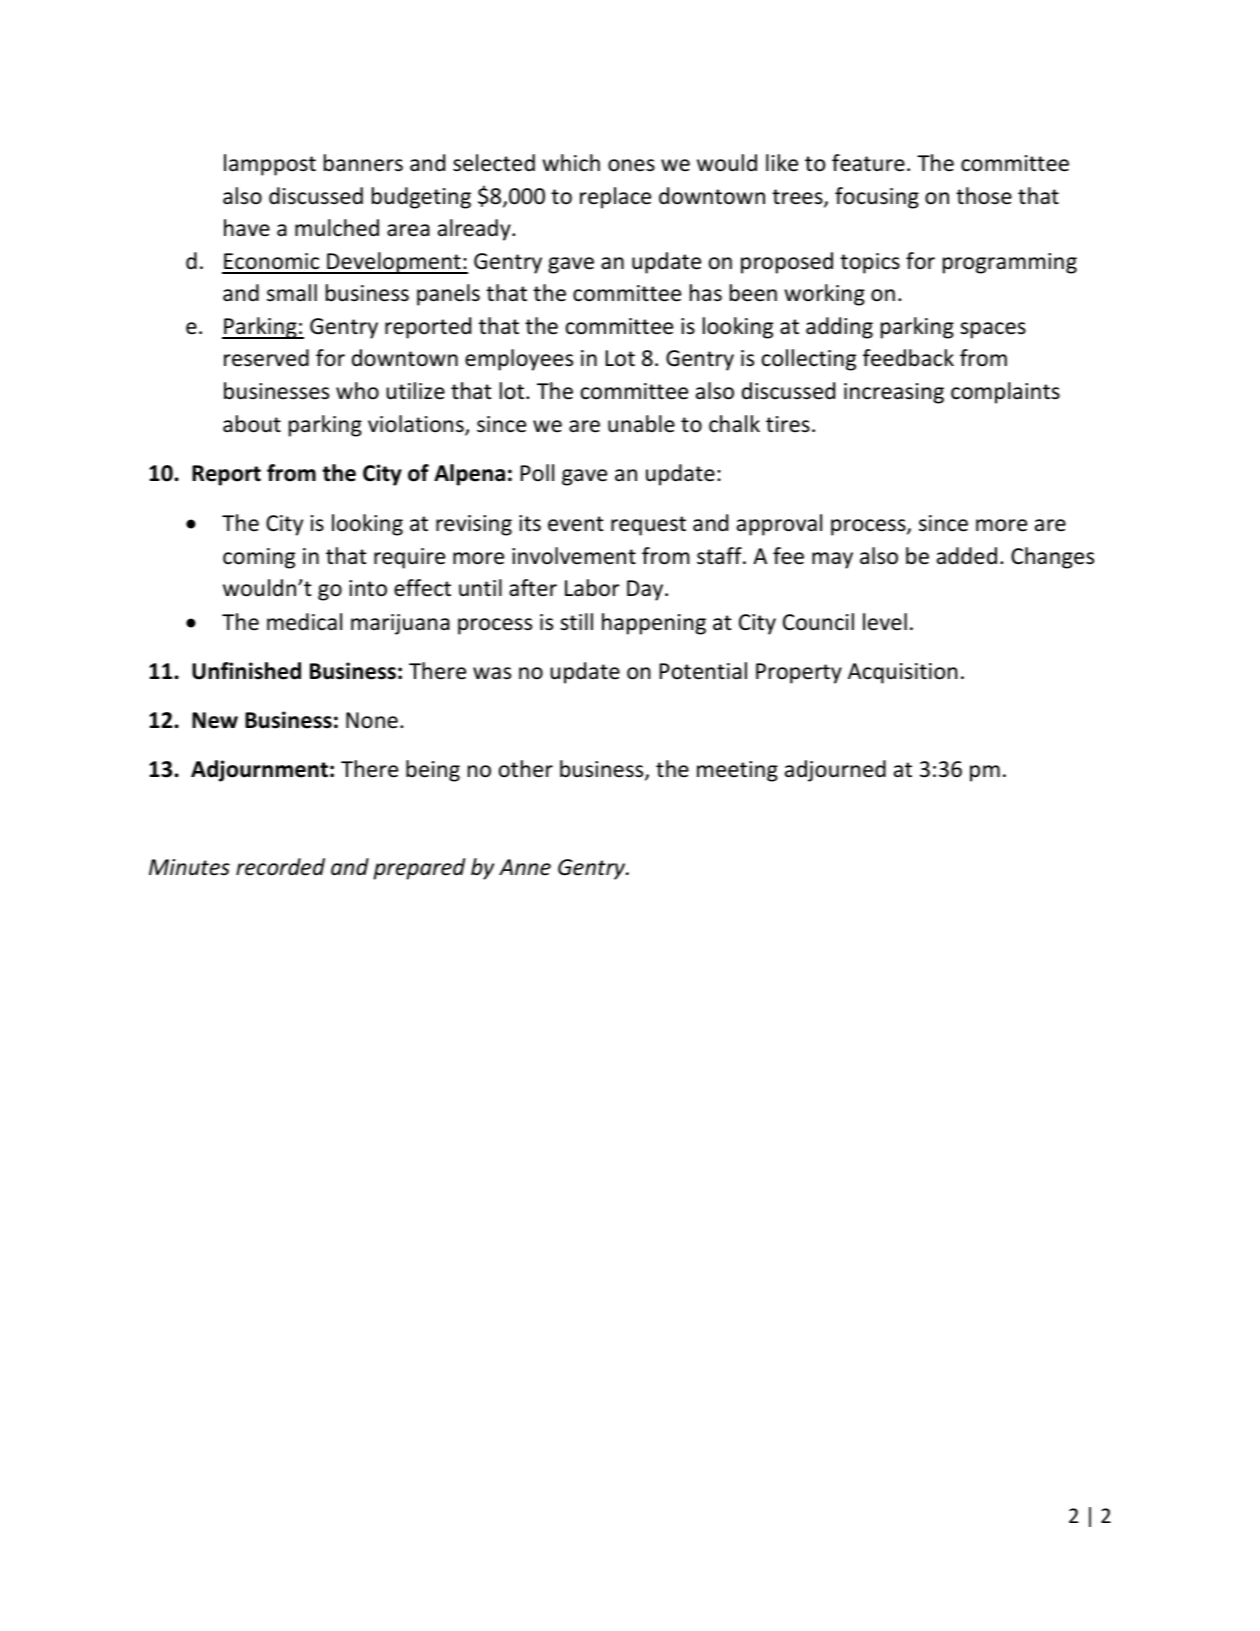  Describe the element at coordinates (641, 424) in the image. I see `unable` at that location.
